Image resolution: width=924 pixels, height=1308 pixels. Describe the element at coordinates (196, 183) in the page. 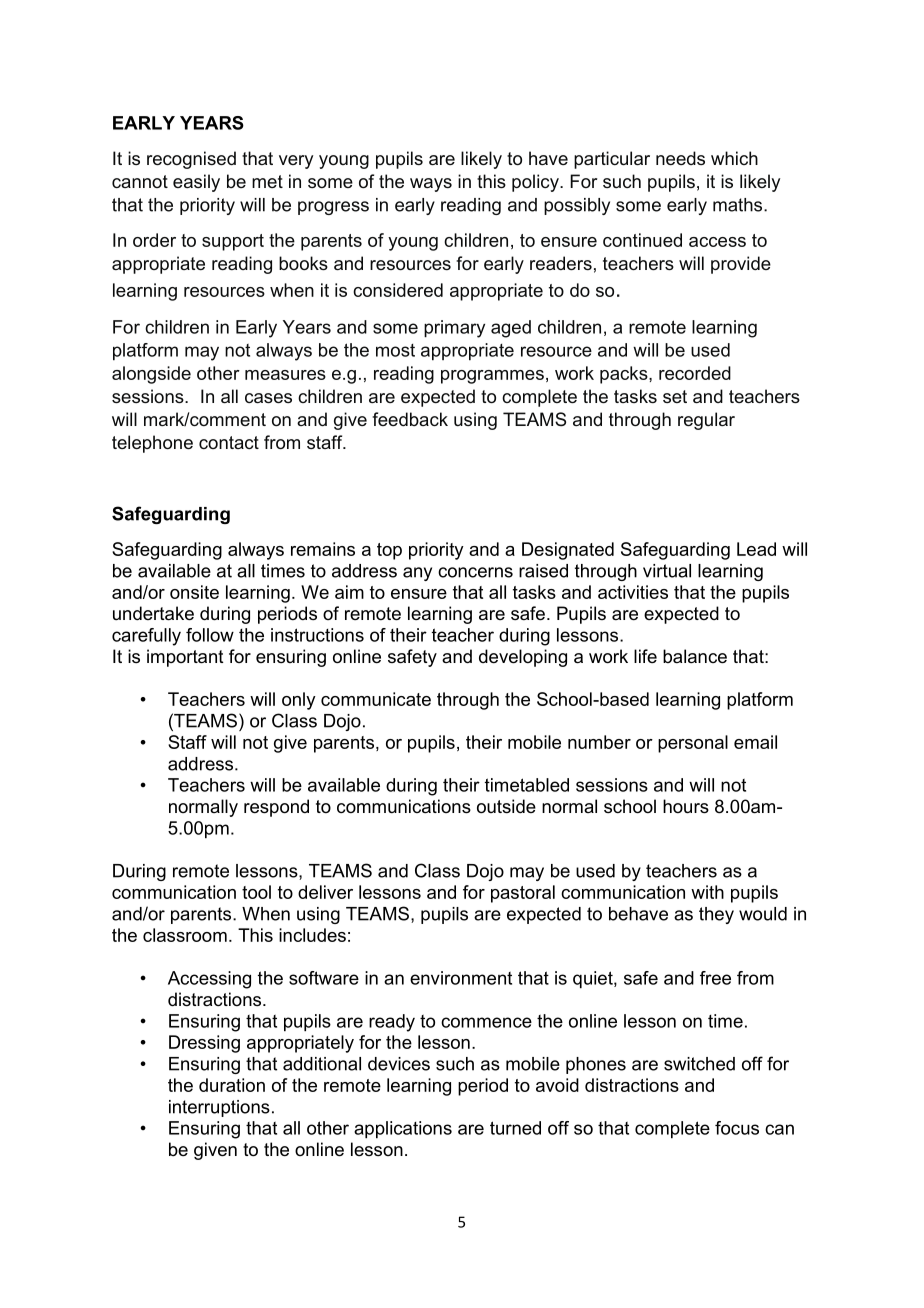

I see `easily` at that location.
